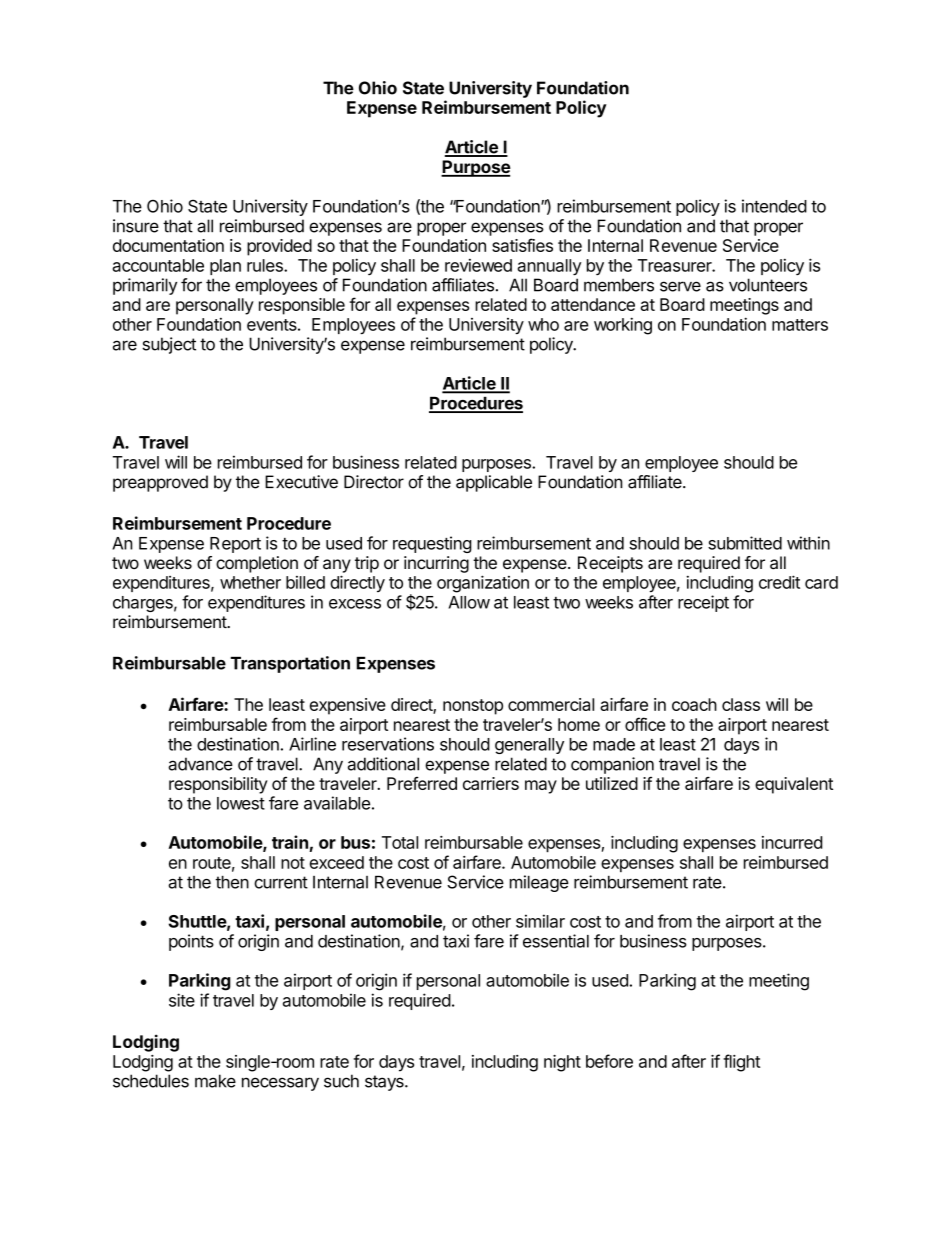  I want to click on class, so click(741, 704).
